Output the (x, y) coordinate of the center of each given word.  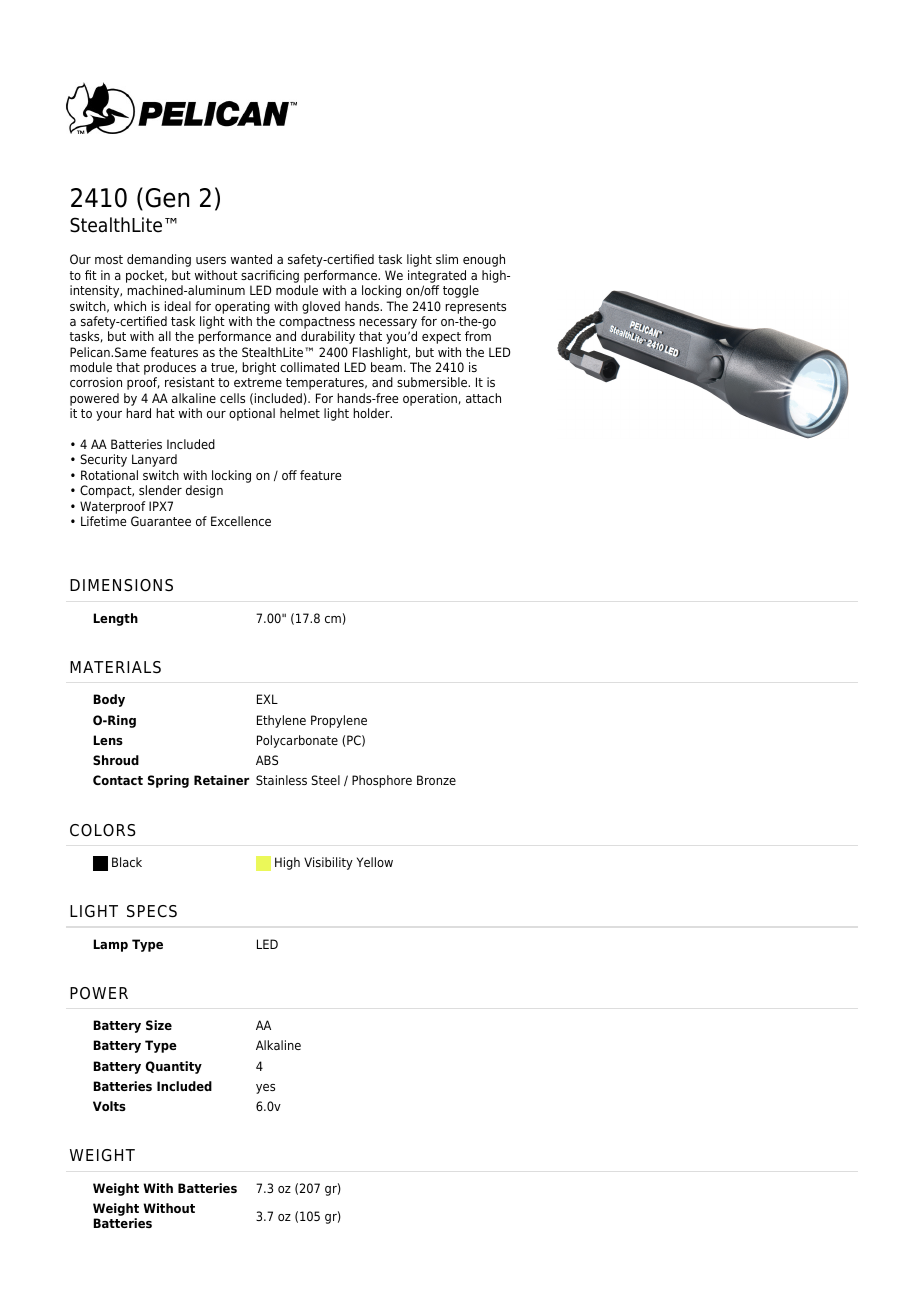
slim (447, 259)
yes (265, 1089)
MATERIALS (115, 667)
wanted (251, 259)
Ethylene (281, 721)
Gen (167, 198)
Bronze (436, 780)
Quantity (174, 1067)
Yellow (375, 862)
